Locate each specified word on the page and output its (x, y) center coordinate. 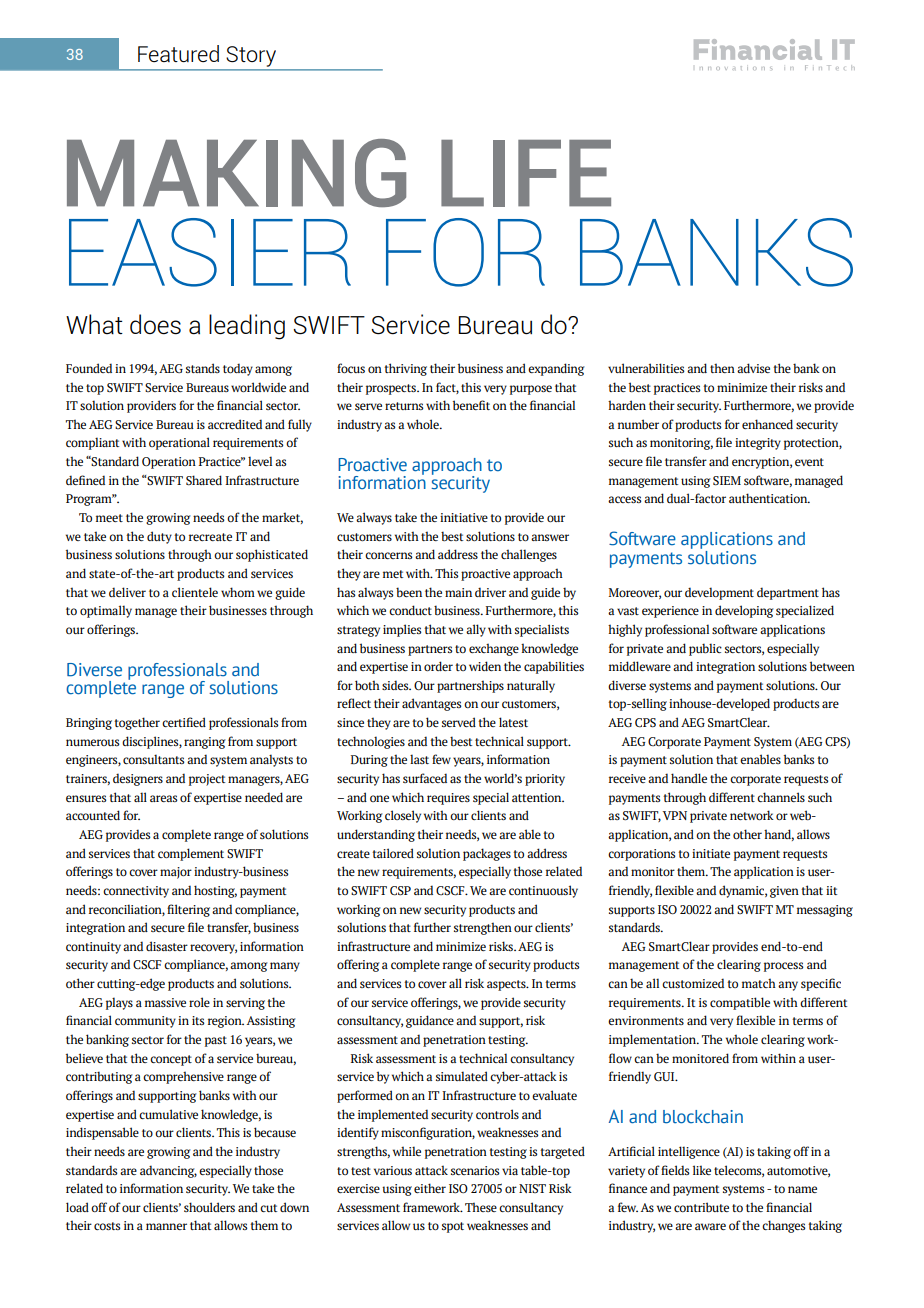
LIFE (526, 173)
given (784, 892)
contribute (701, 1207)
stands (203, 368)
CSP (400, 891)
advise (753, 368)
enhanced (767, 424)
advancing (168, 1171)
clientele (195, 592)
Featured (178, 53)
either (430, 1188)
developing (744, 611)
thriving (405, 369)
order (438, 666)
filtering (188, 910)
